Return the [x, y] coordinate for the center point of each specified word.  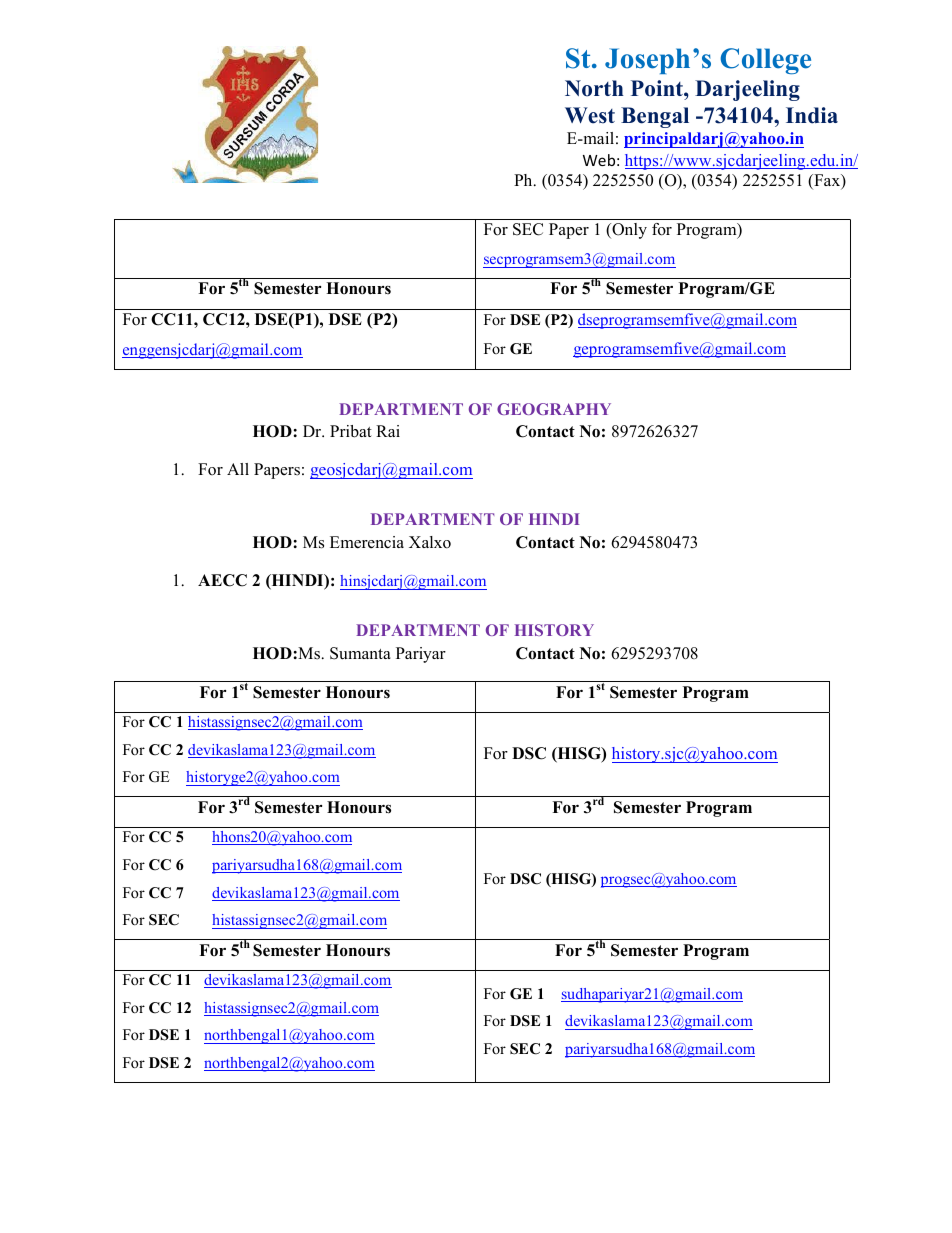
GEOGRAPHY [554, 409]
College [765, 61]
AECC [222, 580]
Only [628, 231]
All [238, 469]
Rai [388, 431]
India [812, 115]
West [590, 115]
